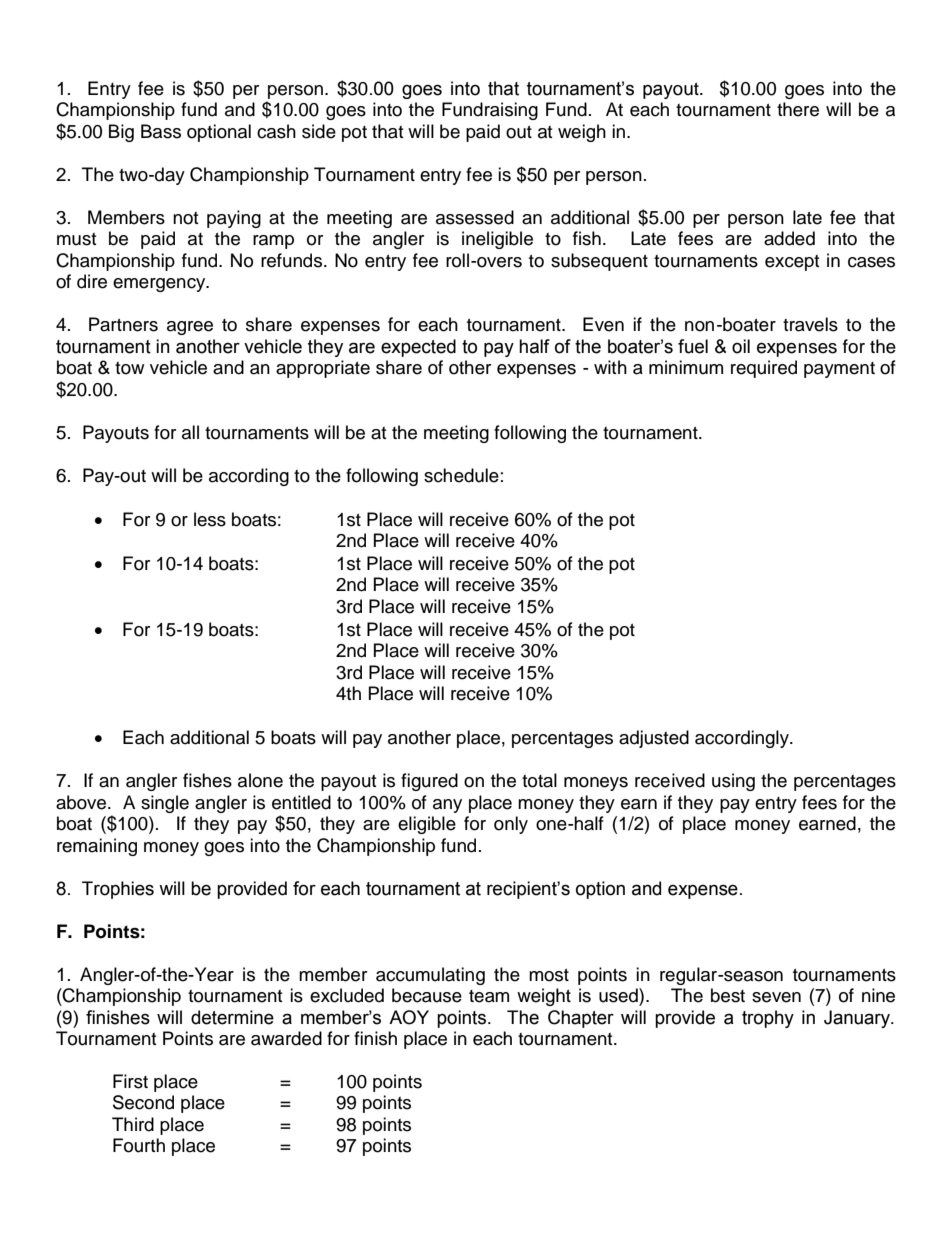  What do you see at coordinates (143, 1102) in the document?
I see `Second` at bounding box center [143, 1102].
